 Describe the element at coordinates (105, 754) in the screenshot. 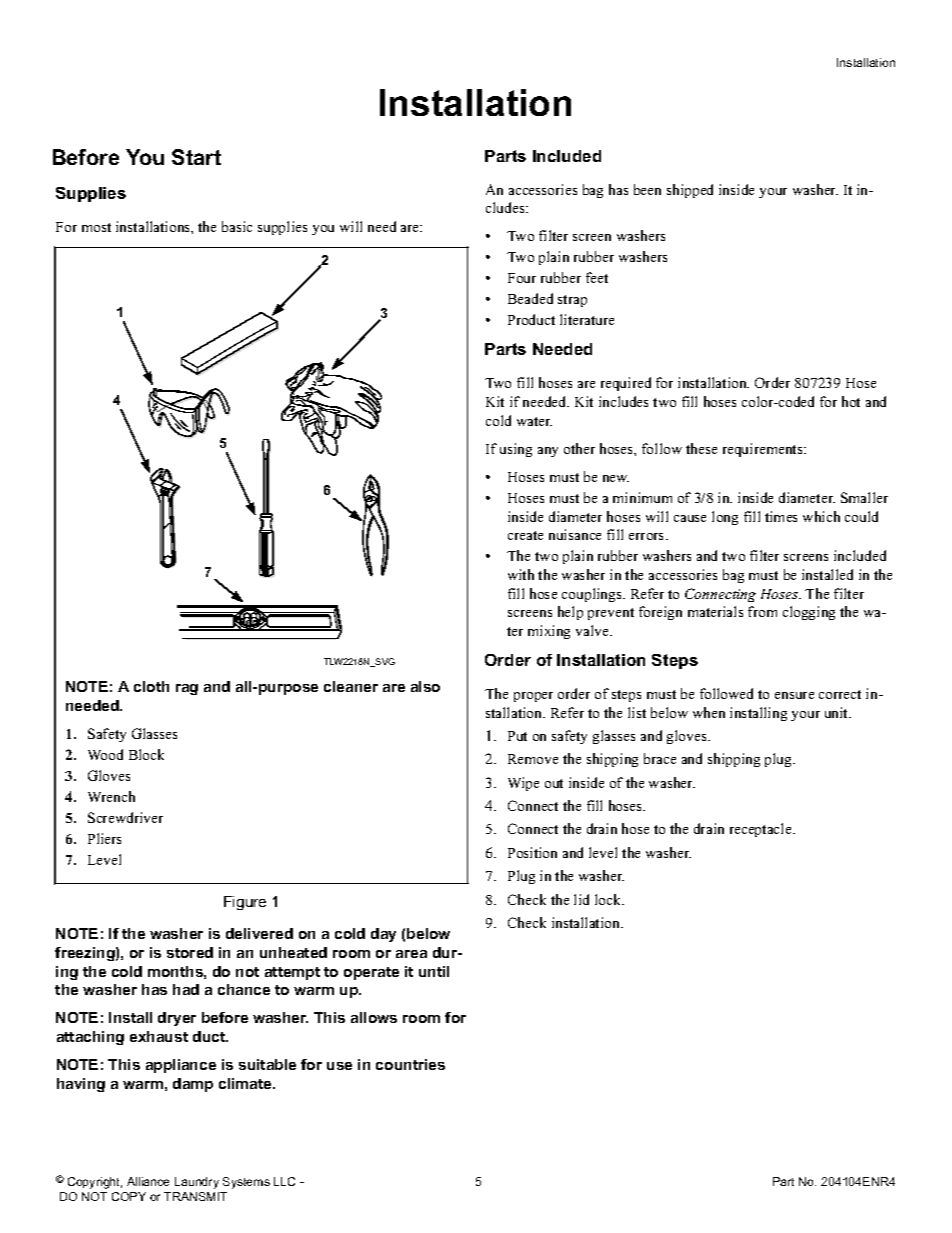

I see `Wood` at that location.
